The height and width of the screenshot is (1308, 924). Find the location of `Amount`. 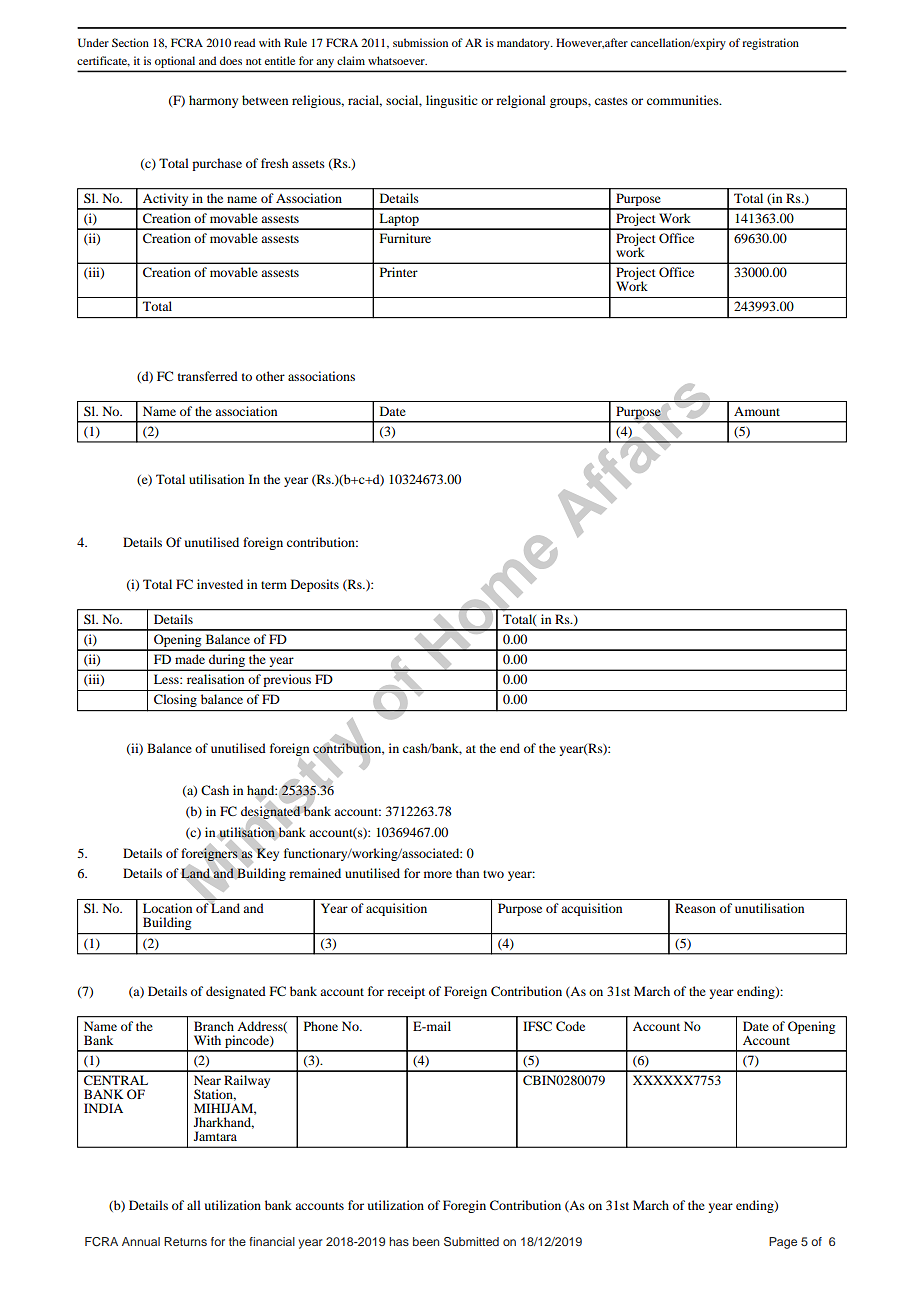

Amount is located at coordinates (757, 411).
